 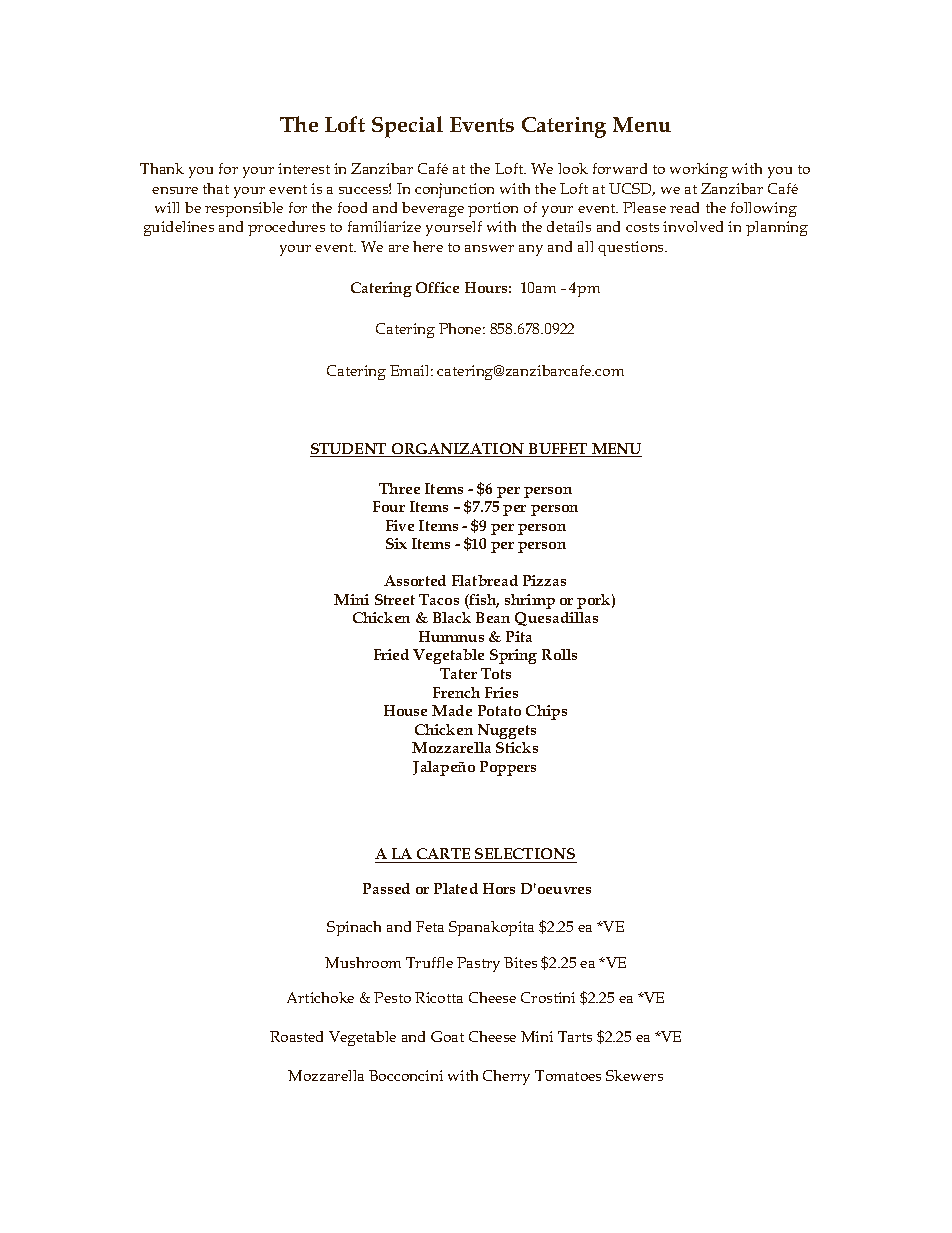 What do you see at coordinates (350, 450) in the document?
I see `STUDENT` at bounding box center [350, 450].
